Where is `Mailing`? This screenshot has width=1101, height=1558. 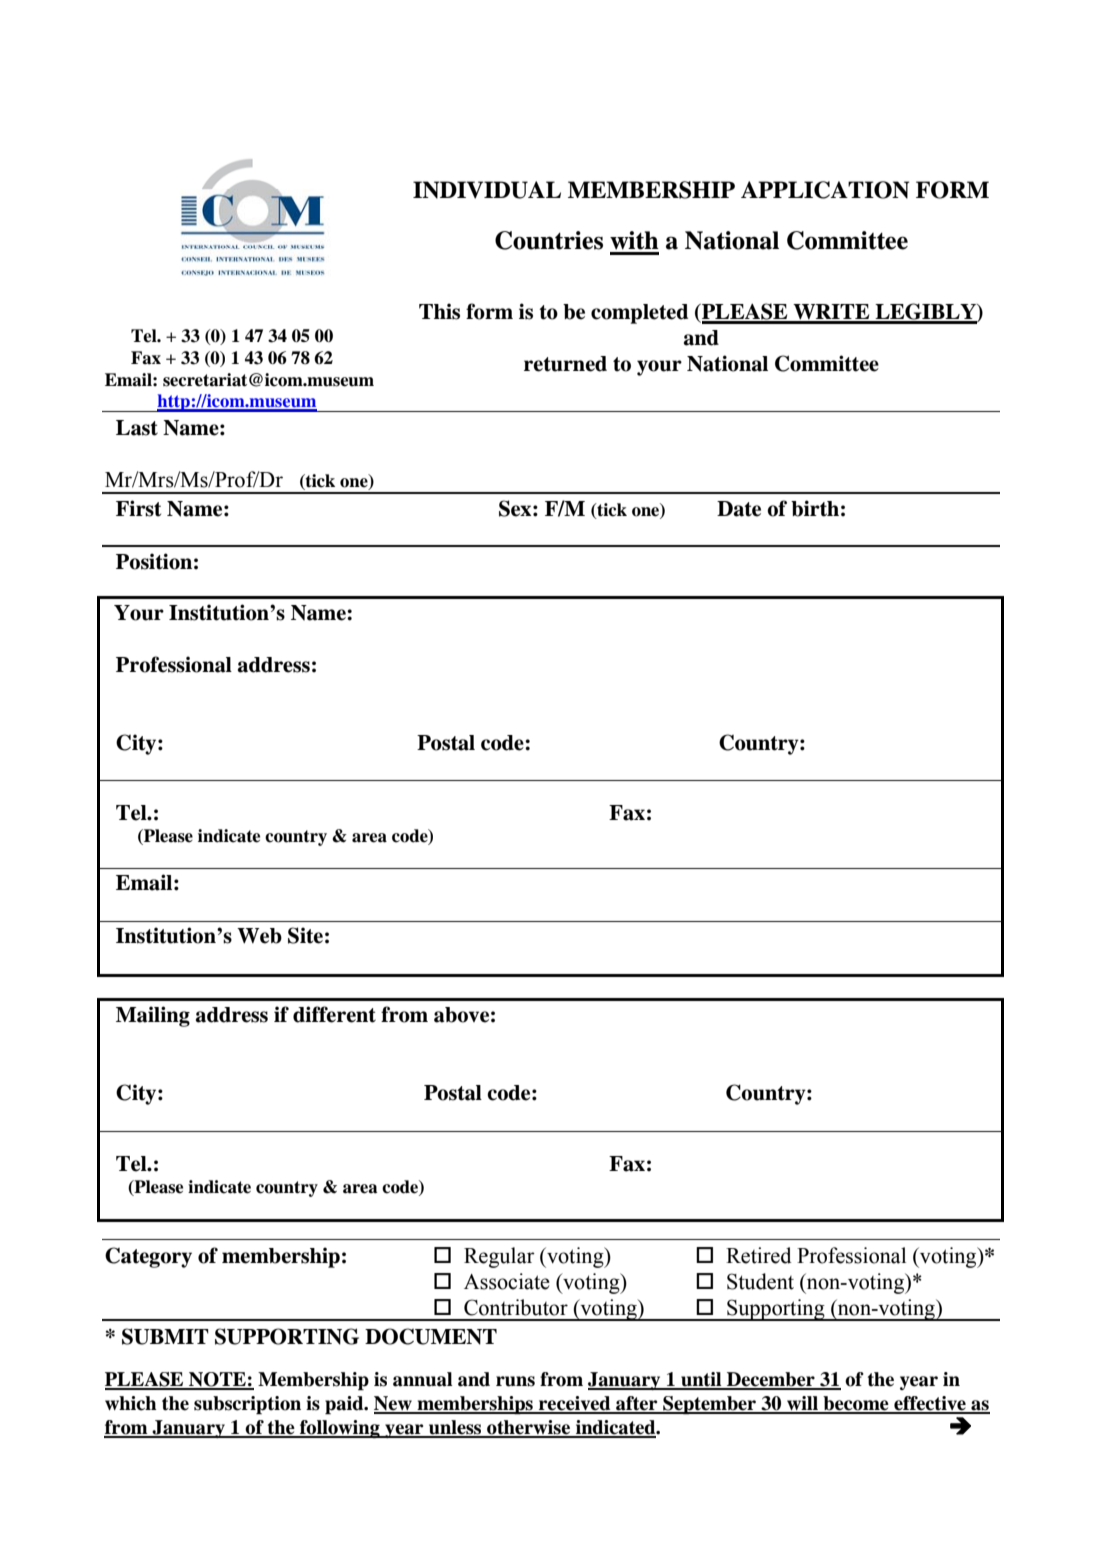
Mailing is located at coordinates (153, 1016).
